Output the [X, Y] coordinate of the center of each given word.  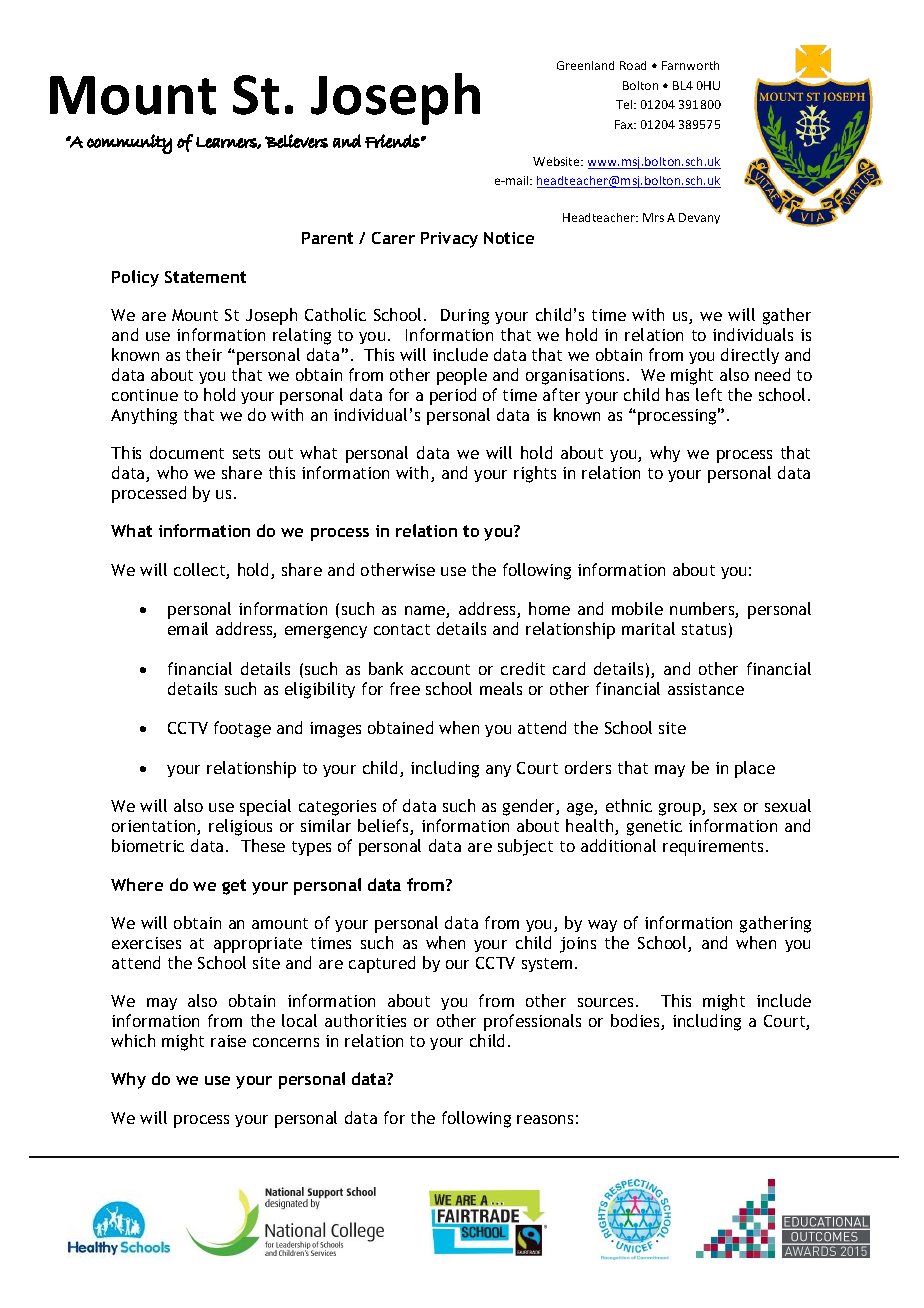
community [129, 144]
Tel [625, 104]
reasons [545, 1119]
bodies [636, 1022]
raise [228, 1041]
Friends [392, 141]
